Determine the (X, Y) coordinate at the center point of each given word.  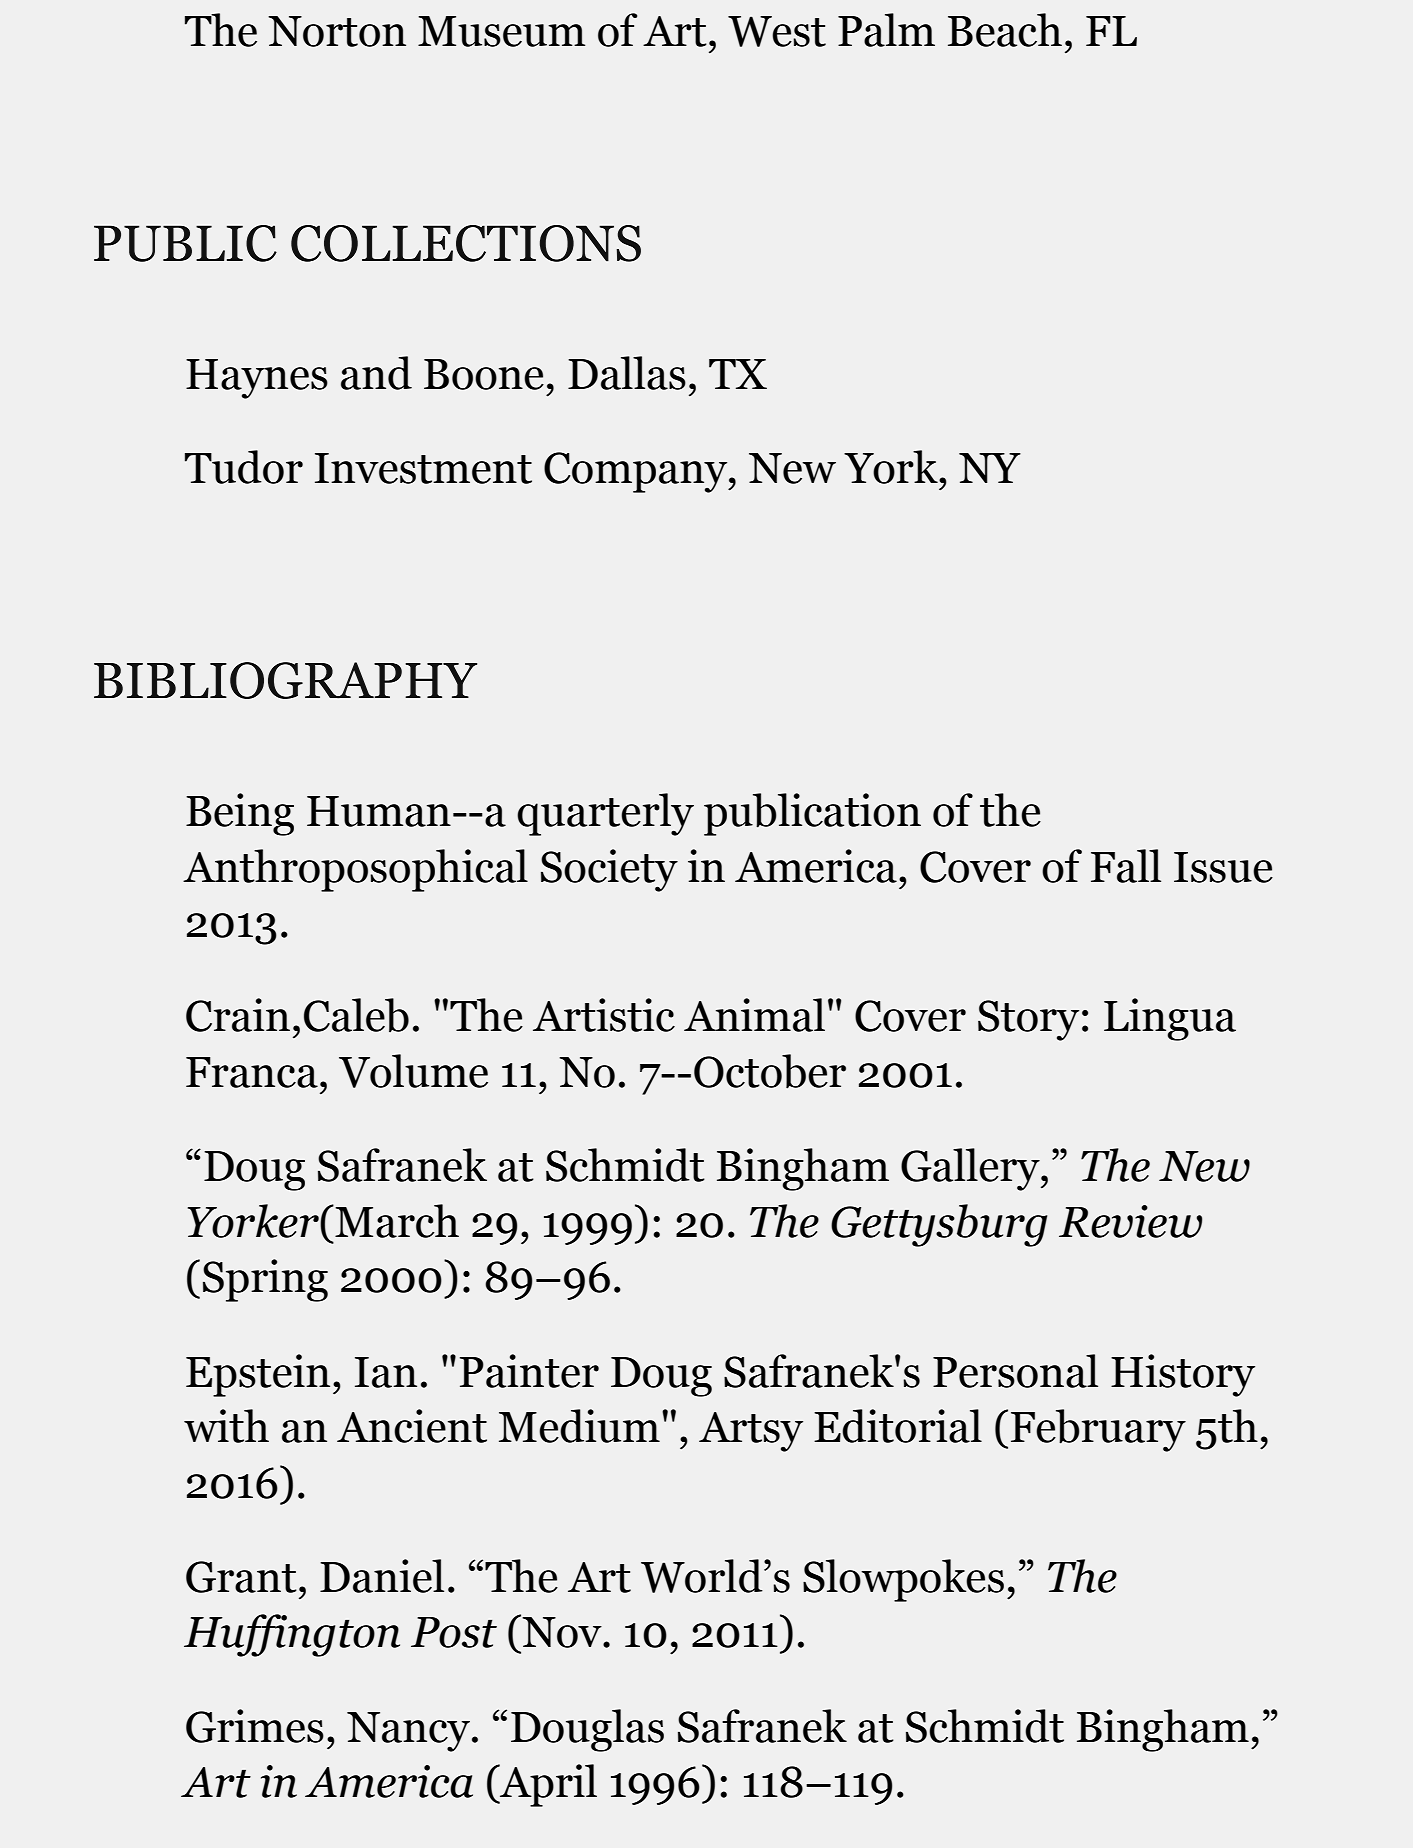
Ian (386, 1372)
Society (609, 870)
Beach (1005, 30)
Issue (1223, 867)
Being (240, 814)
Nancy (408, 1732)
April (547, 1785)
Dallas (627, 373)
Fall (1126, 866)
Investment (423, 468)
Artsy (751, 1432)
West (777, 31)
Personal (1015, 1371)
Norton (337, 31)
